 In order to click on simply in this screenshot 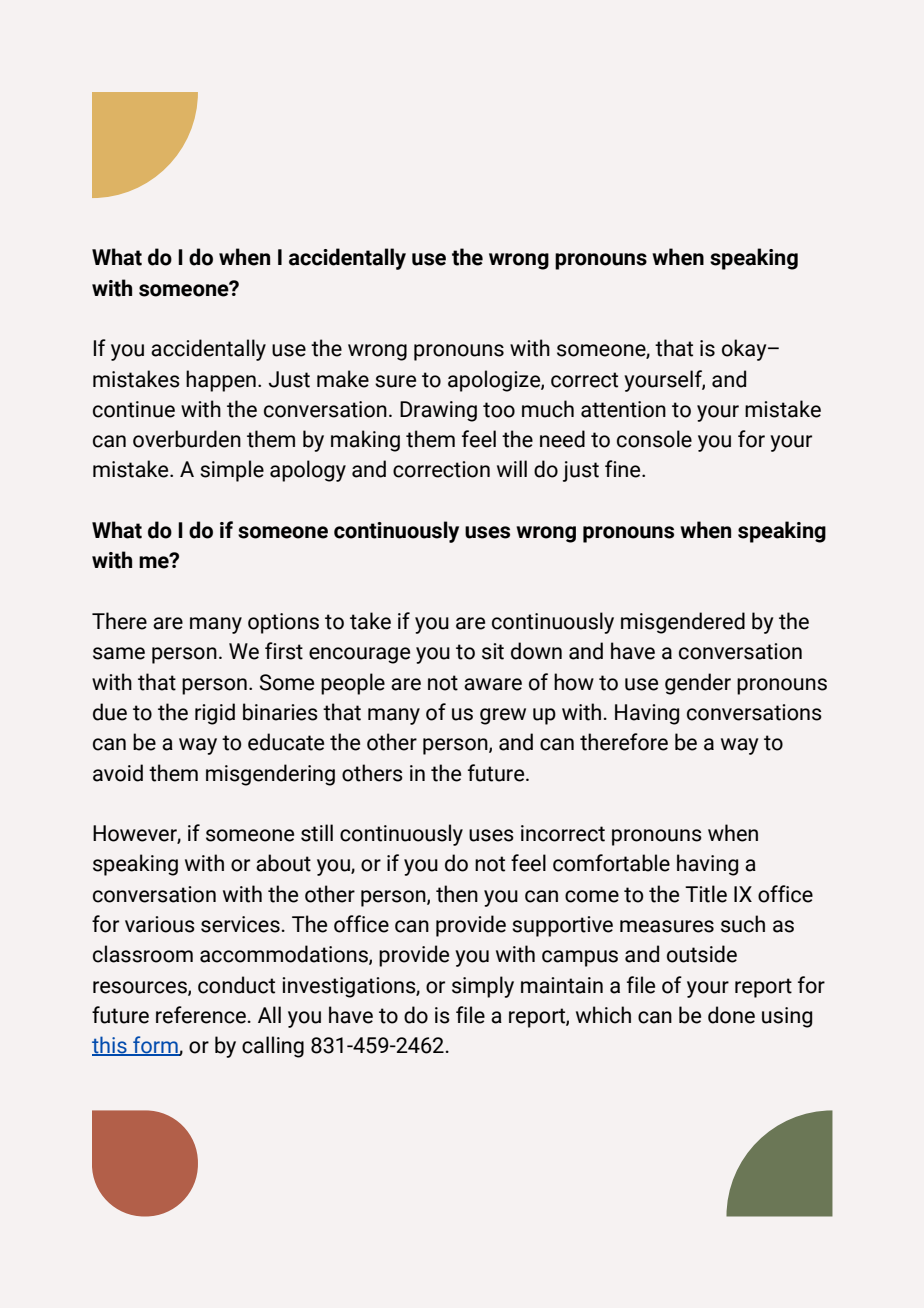, I will do `click(483, 987)`.
